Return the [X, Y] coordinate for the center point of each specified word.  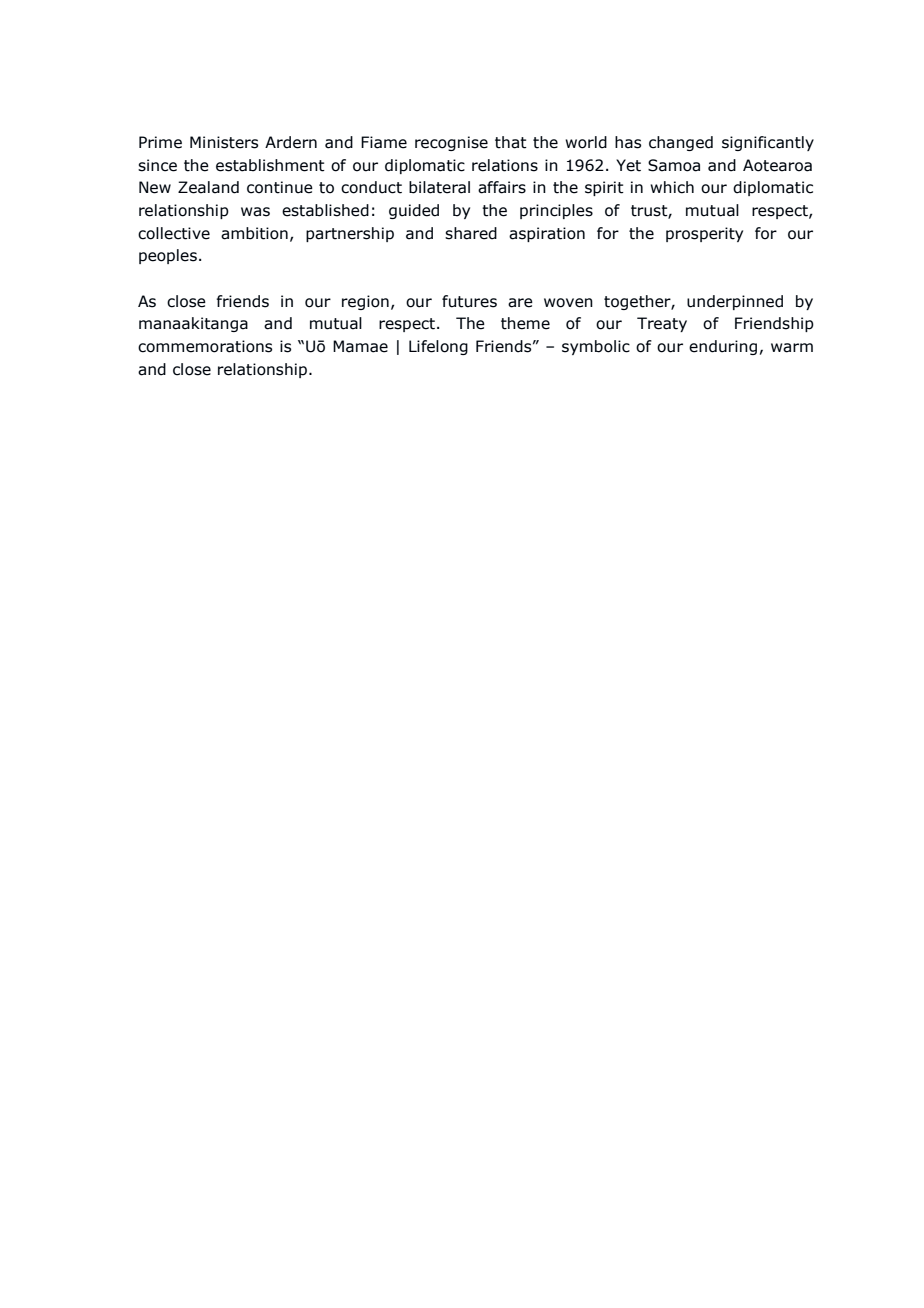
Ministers [224, 142]
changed [681, 143]
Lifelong [438, 347]
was [255, 212]
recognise [451, 143]
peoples [168, 256]
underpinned [735, 302]
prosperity [704, 234]
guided [414, 211]
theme [525, 323]
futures [469, 301]
